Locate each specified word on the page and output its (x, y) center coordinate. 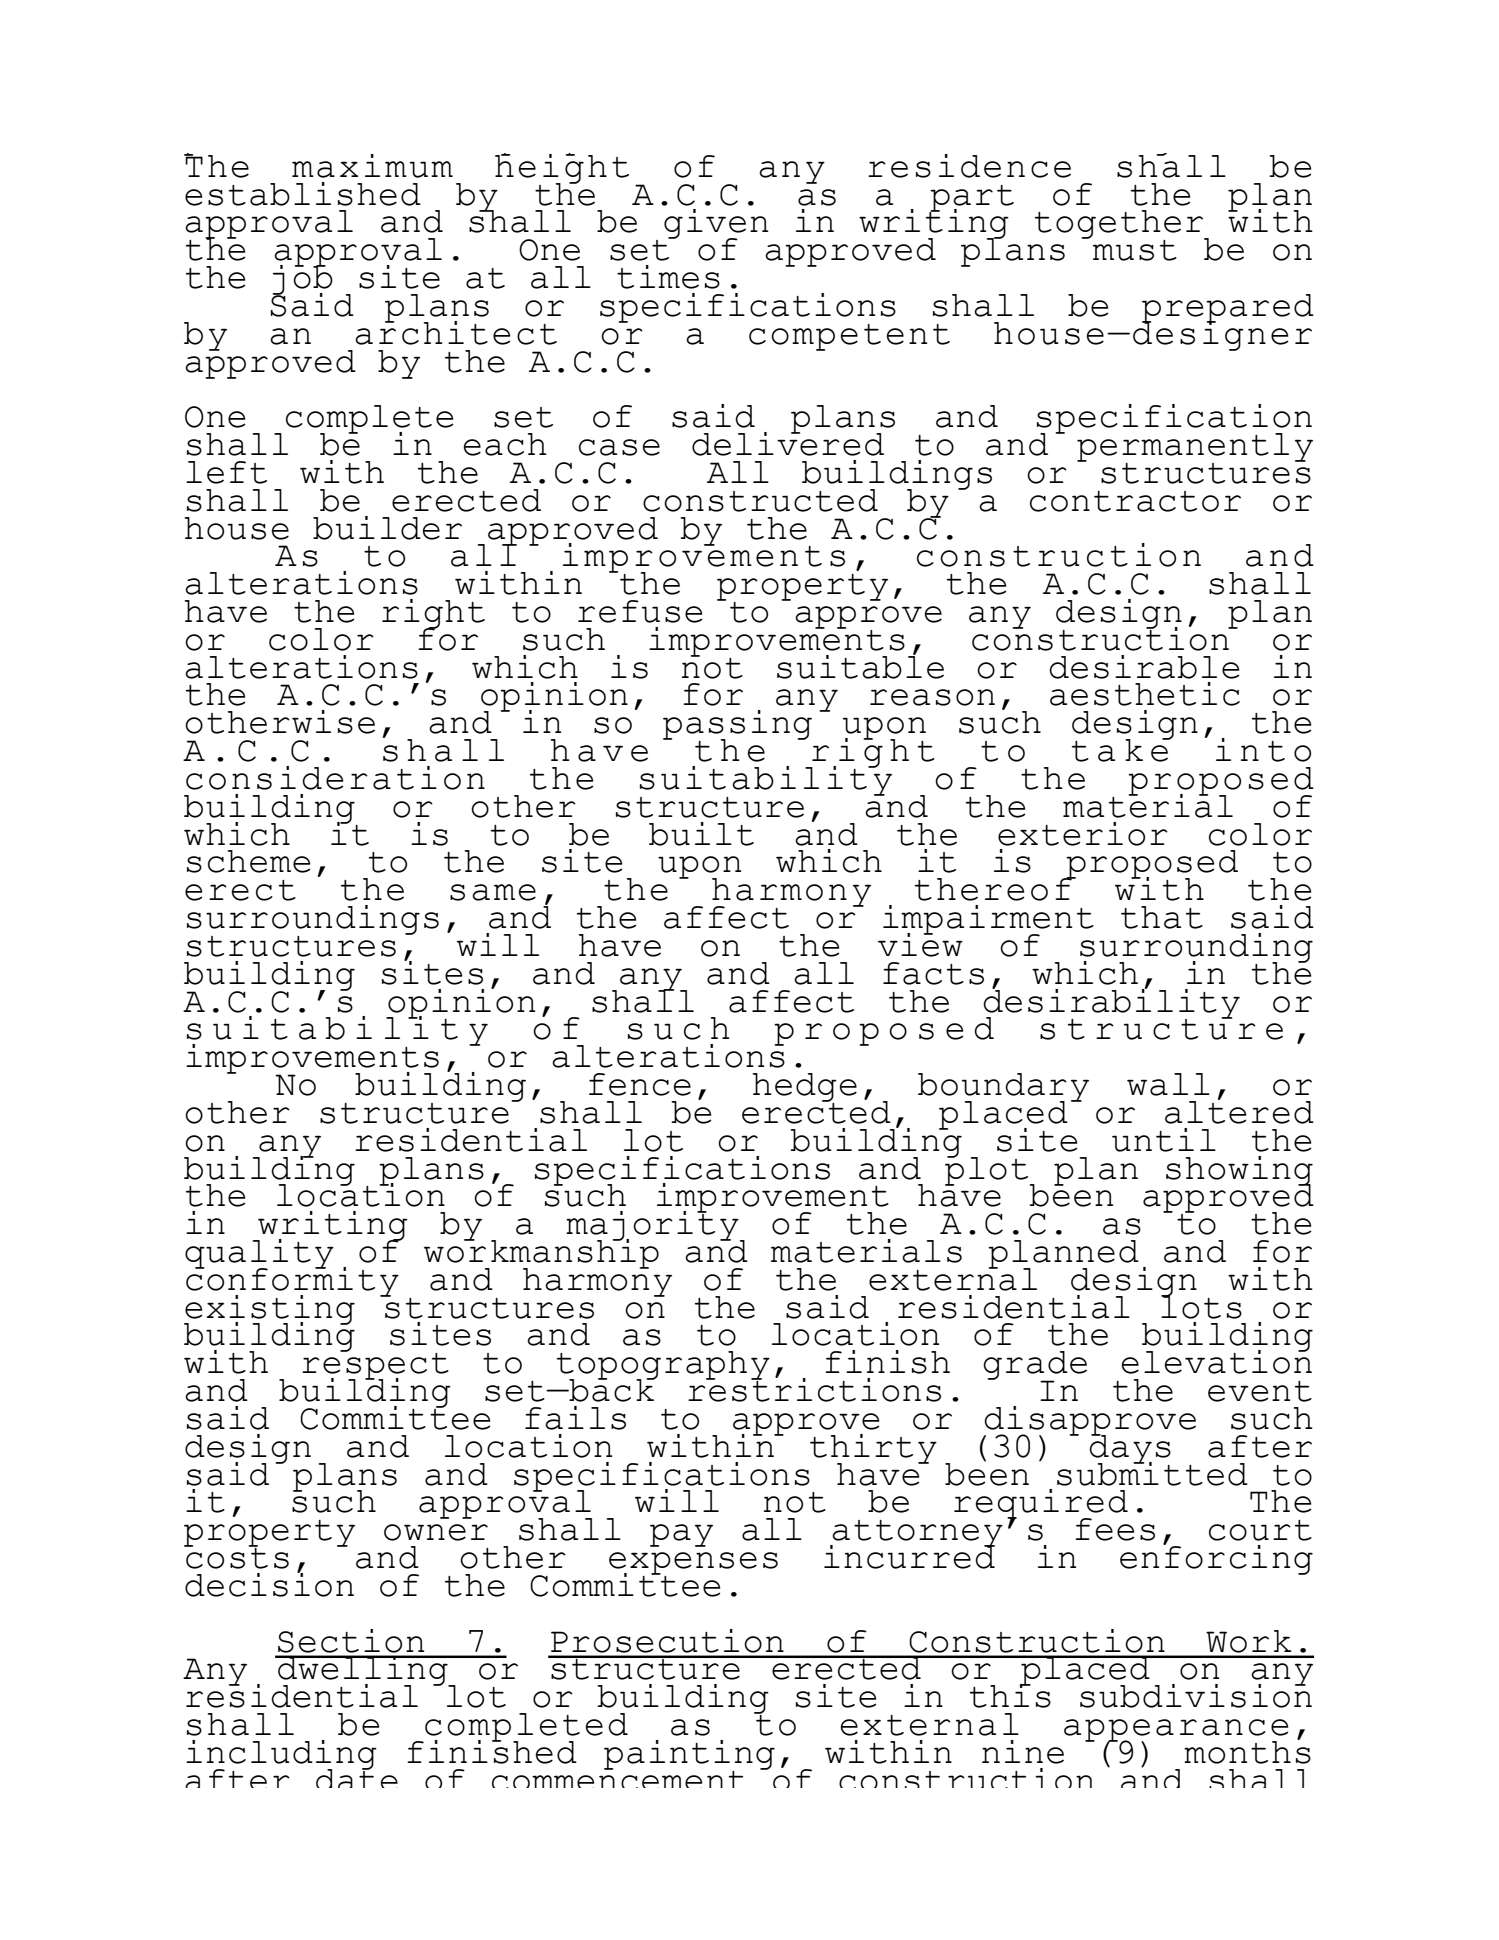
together (1120, 226)
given (716, 225)
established (303, 194)
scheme (249, 861)
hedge (805, 1088)
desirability (1111, 1003)
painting (689, 1756)
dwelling (363, 1672)
